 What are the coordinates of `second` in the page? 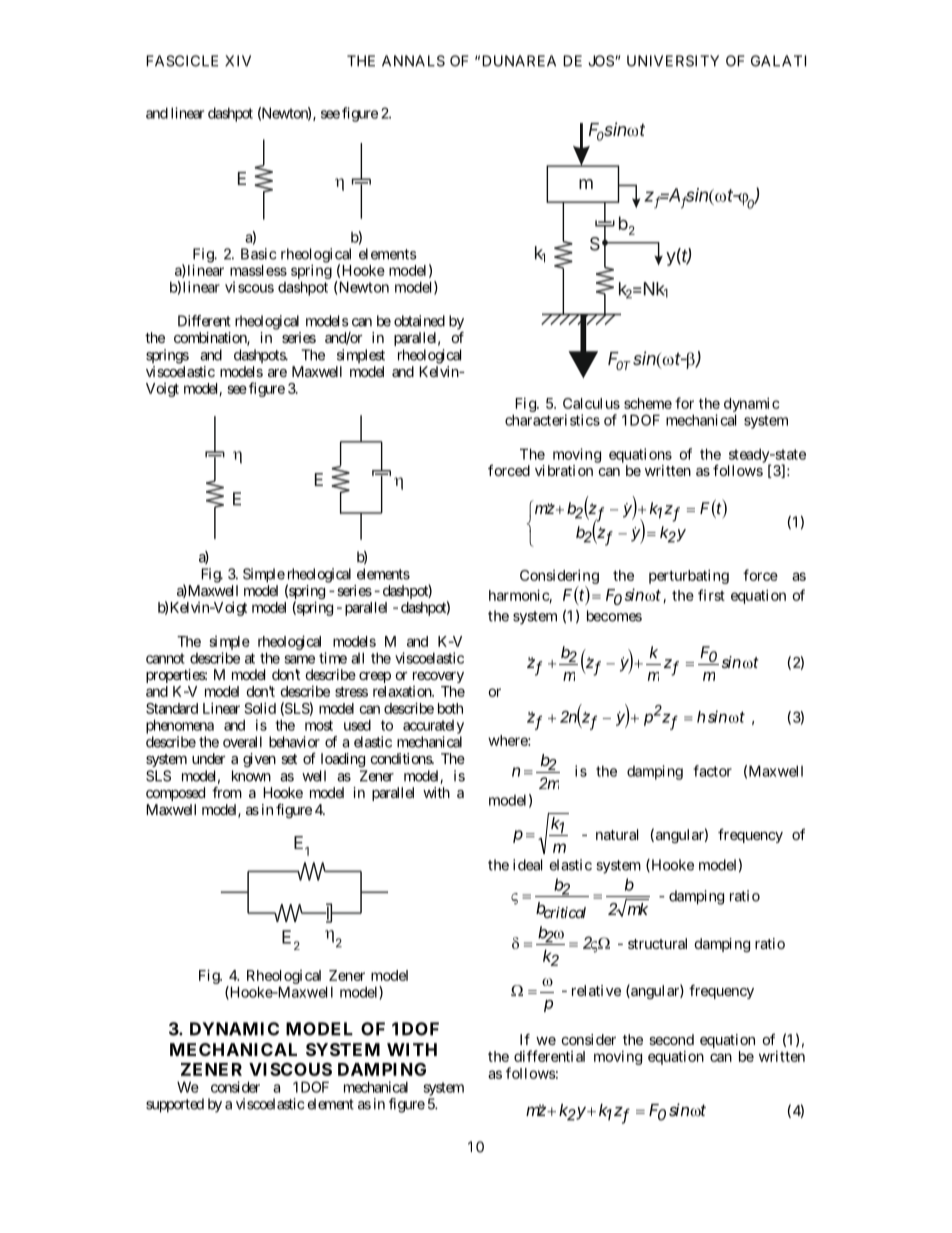 It's located at (671, 1039).
